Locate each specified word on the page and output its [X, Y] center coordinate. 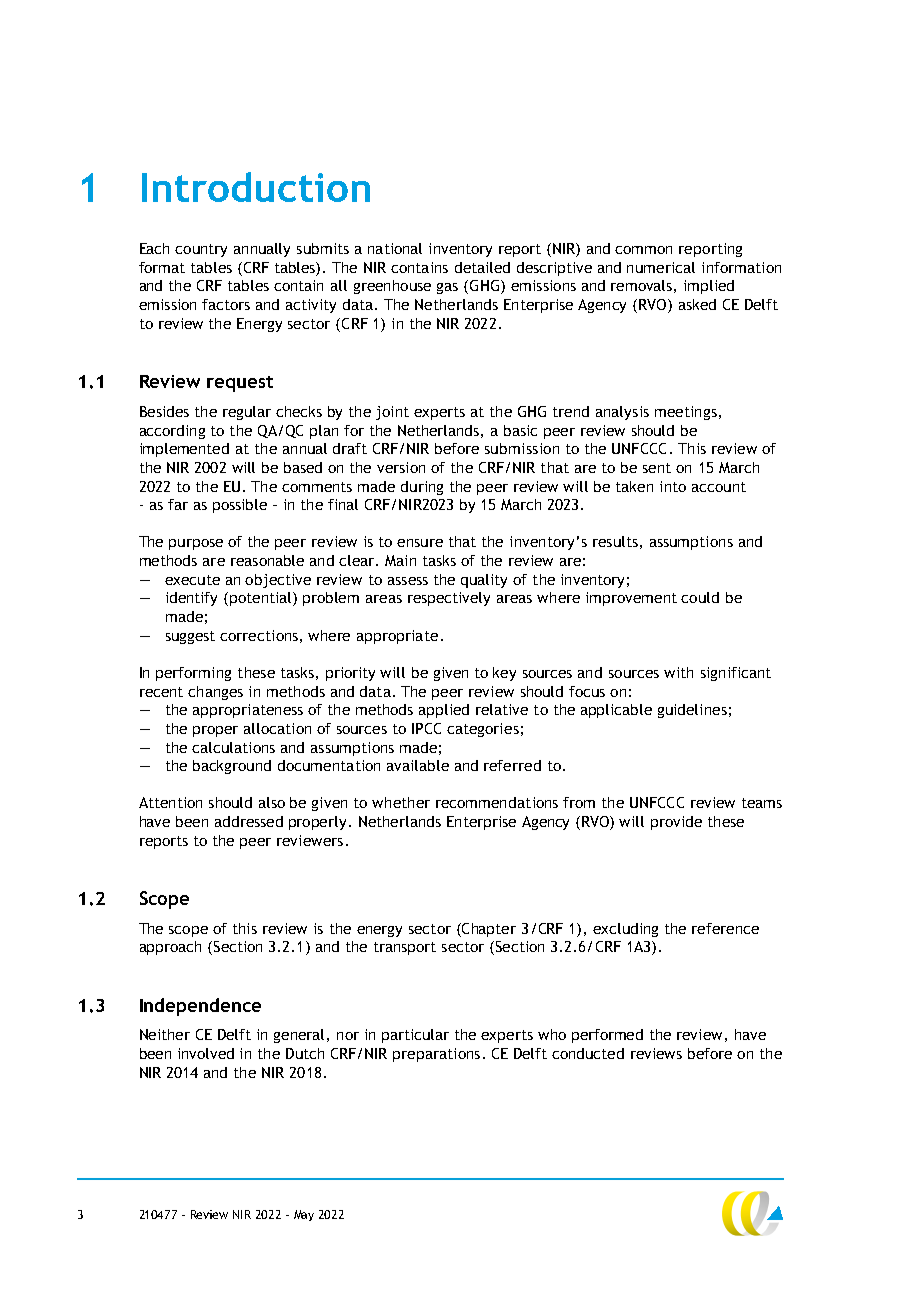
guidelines [692, 711]
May [304, 1215]
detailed [482, 267]
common [643, 250]
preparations [436, 1055]
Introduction [256, 187]
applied [444, 711]
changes [215, 693]
